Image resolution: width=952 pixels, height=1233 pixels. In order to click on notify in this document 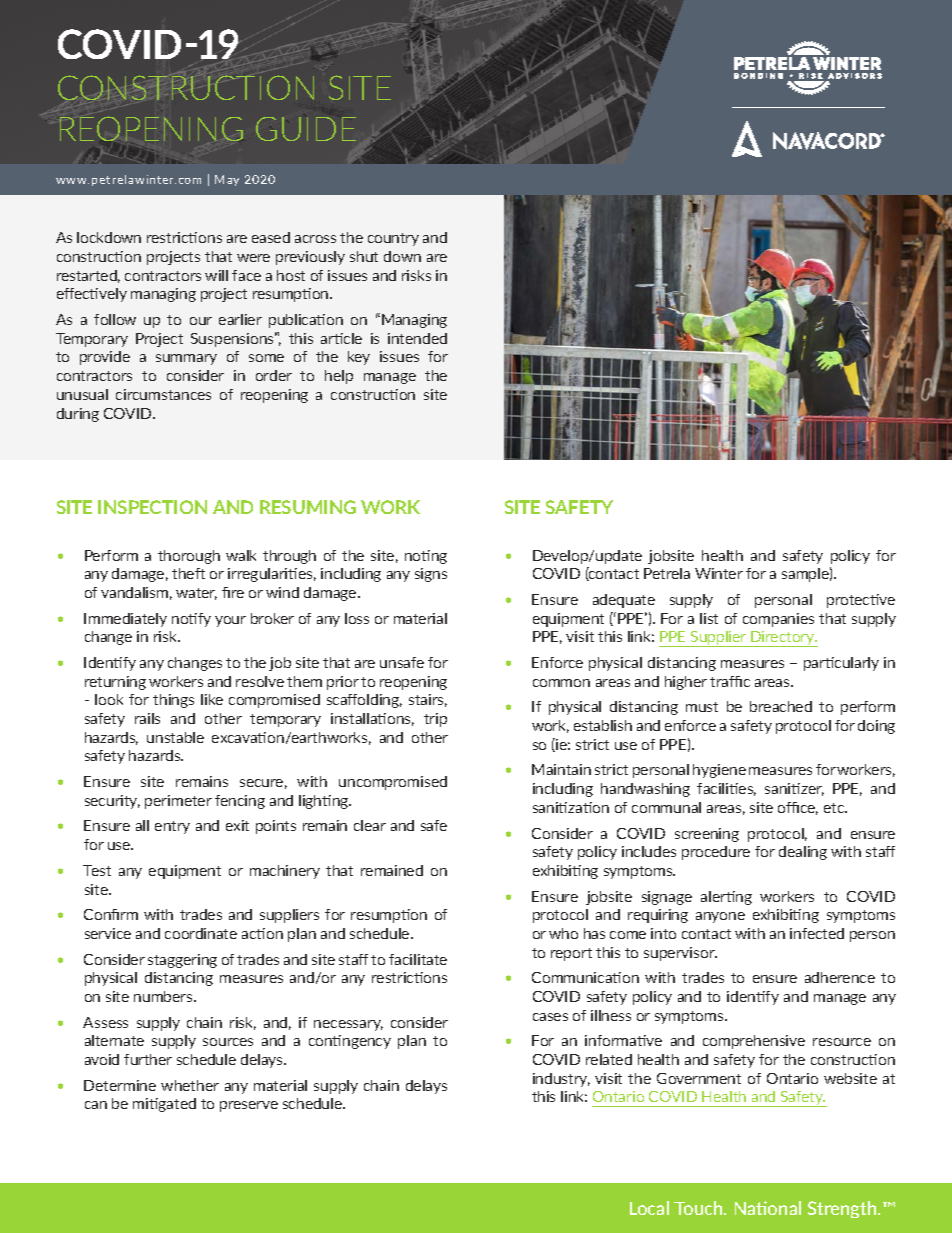, I will do `click(191, 620)`.
